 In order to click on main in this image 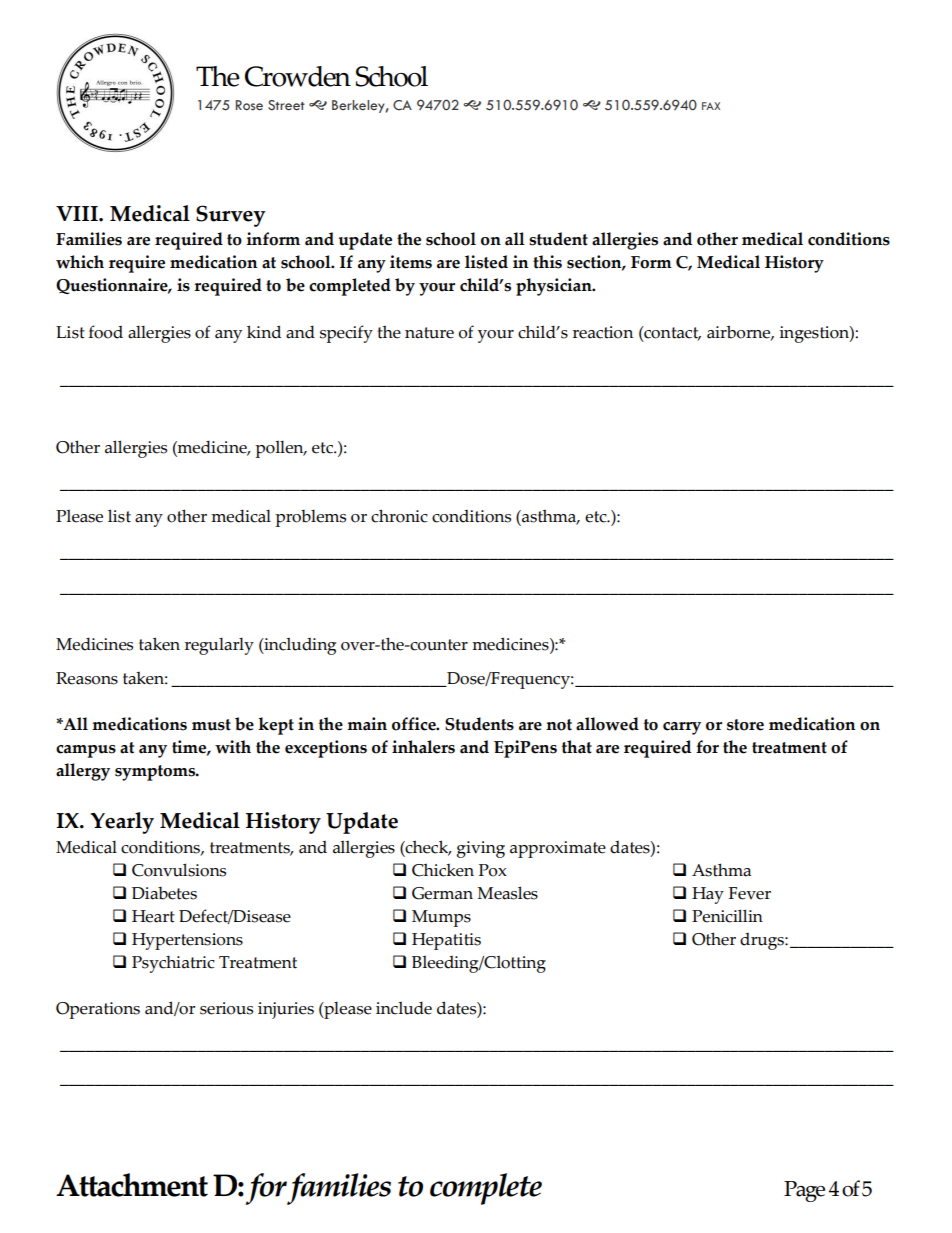, I will do `click(367, 724)`.
